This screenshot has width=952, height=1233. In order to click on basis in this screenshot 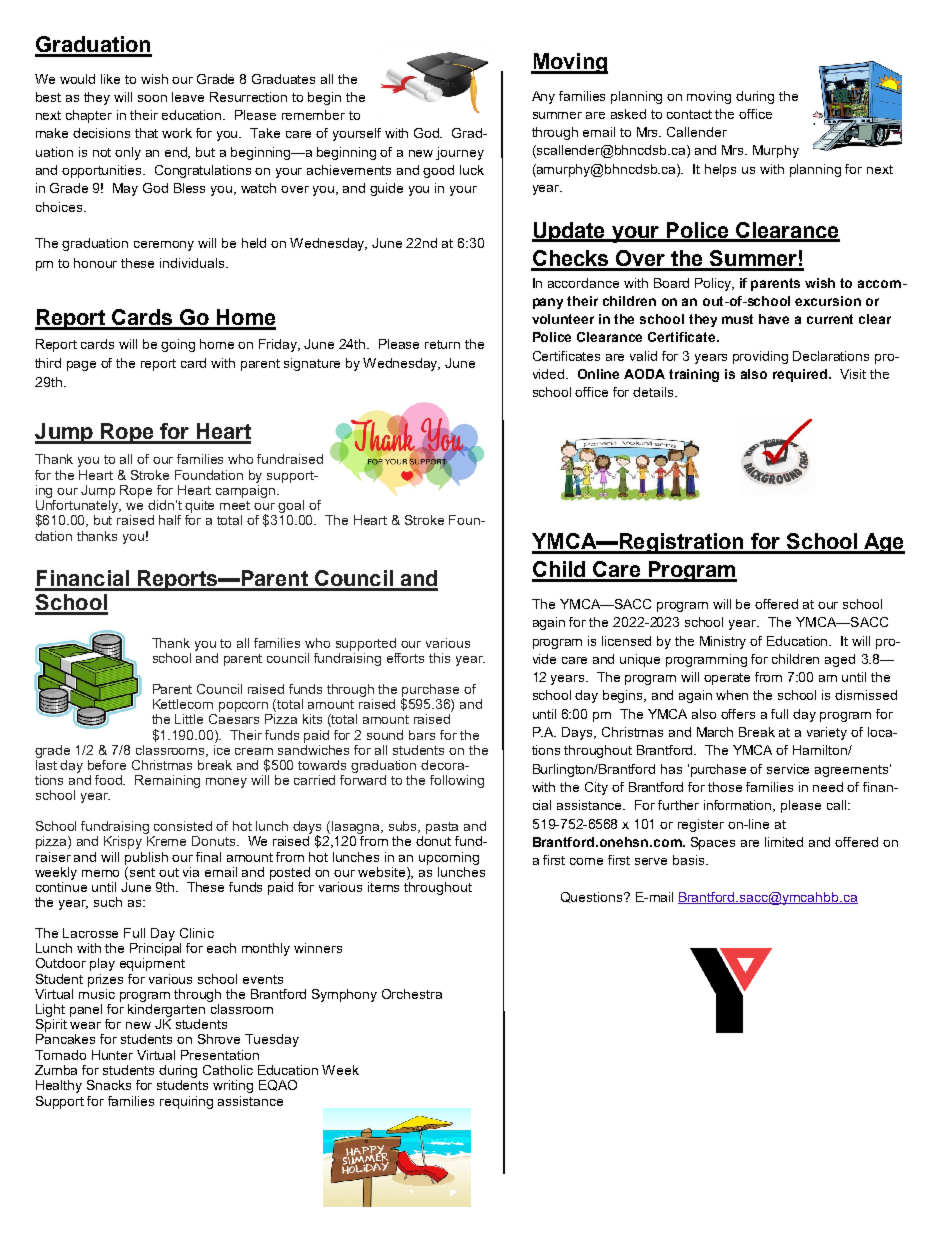, I will do `click(690, 860)`.
